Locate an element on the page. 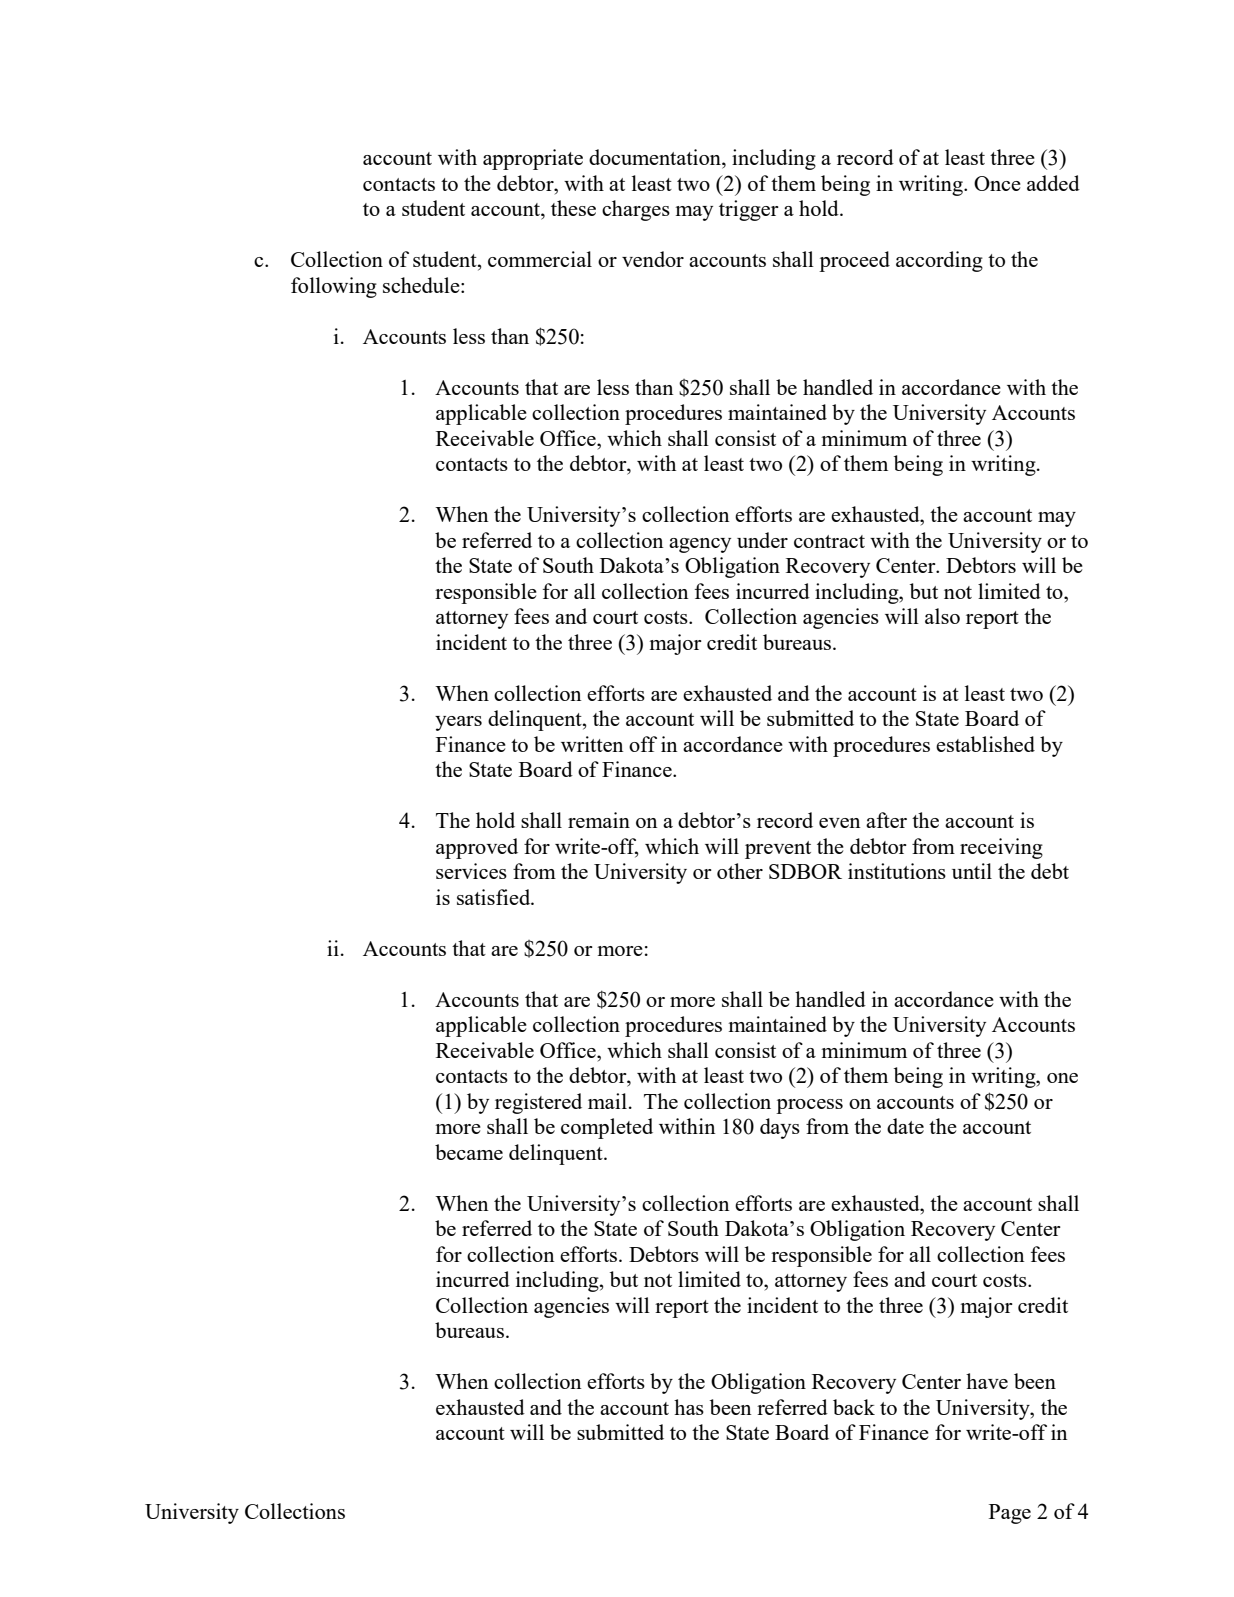  has is located at coordinates (689, 1407).
